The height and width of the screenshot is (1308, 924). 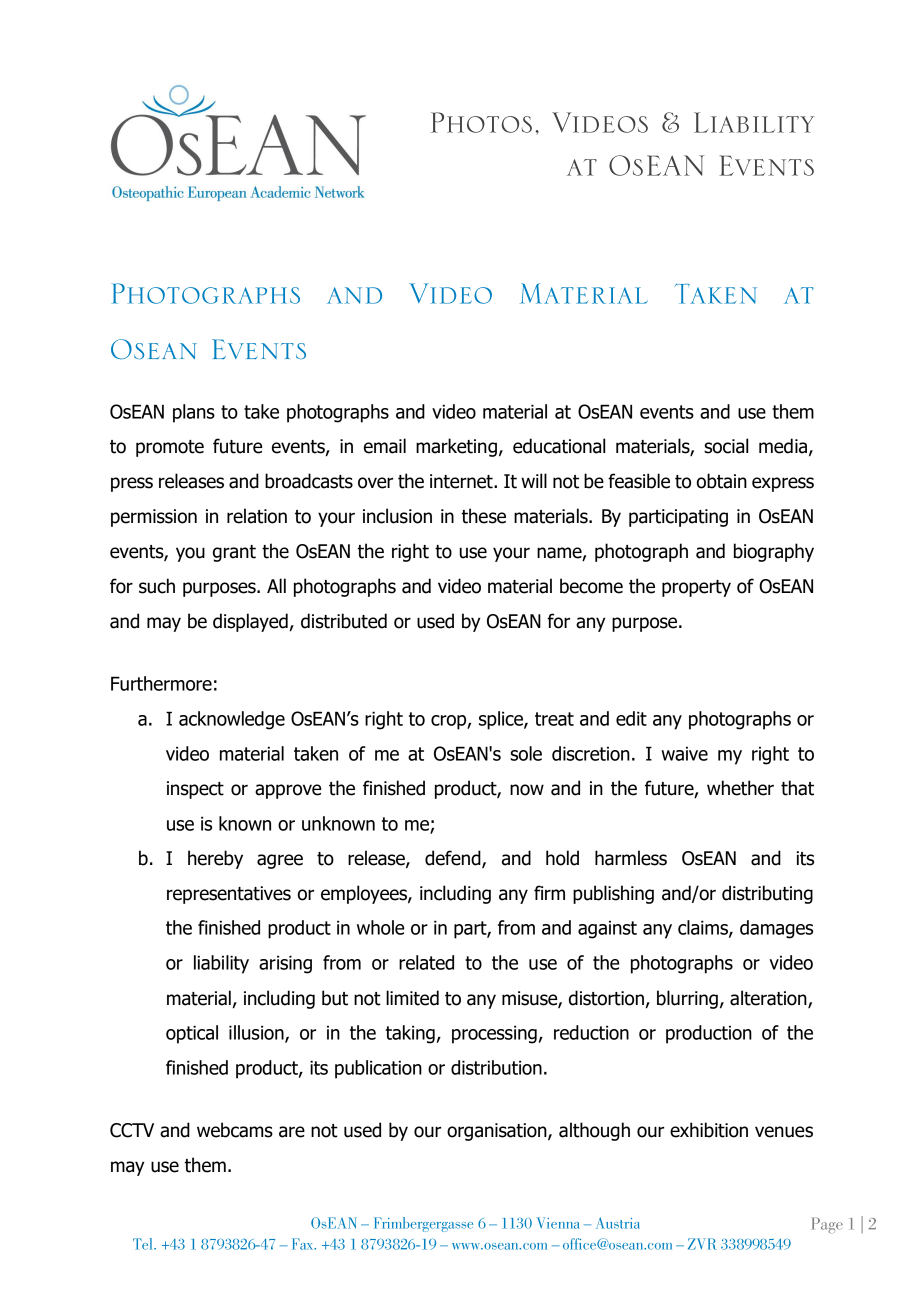 What do you see at coordinates (221, 964) in the screenshot?
I see `liability` at bounding box center [221, 964].
